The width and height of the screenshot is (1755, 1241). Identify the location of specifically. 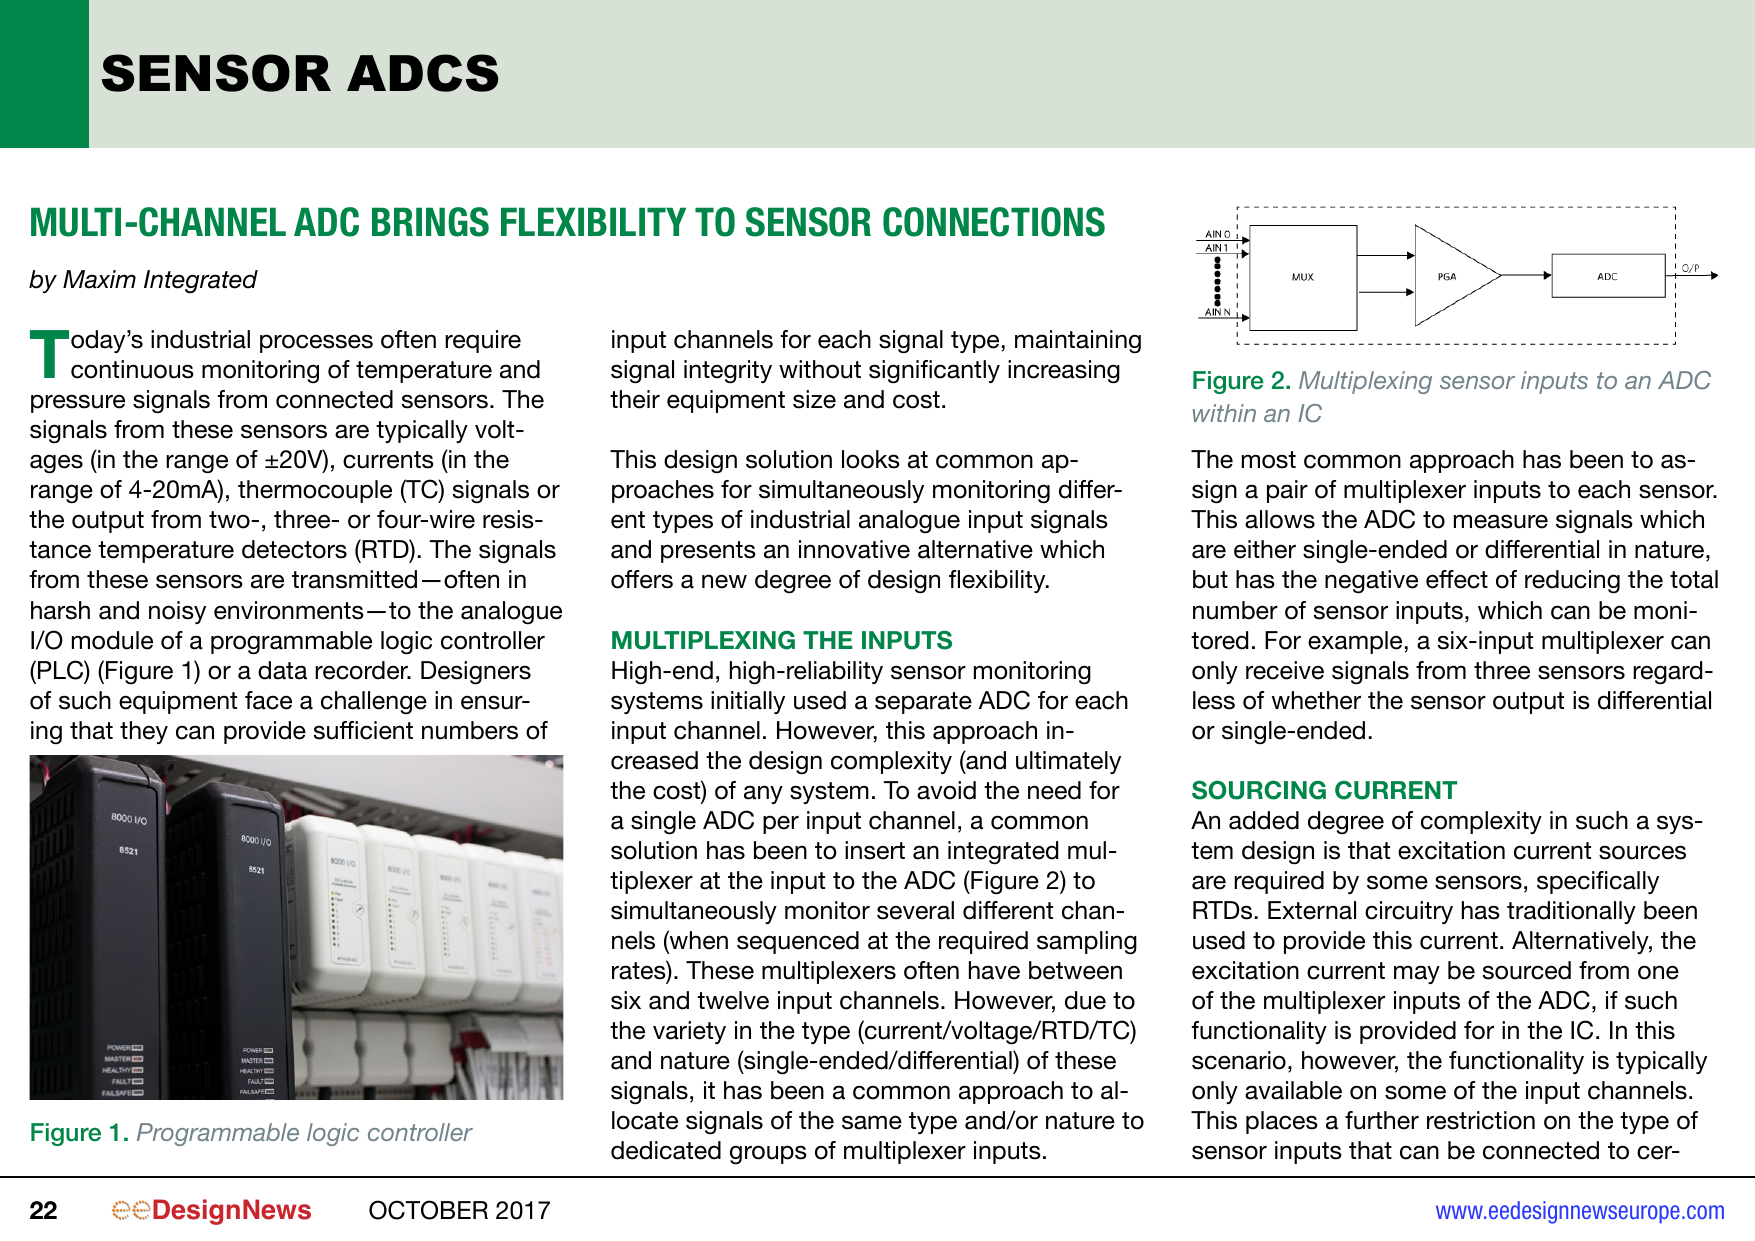
(1598, 882).
